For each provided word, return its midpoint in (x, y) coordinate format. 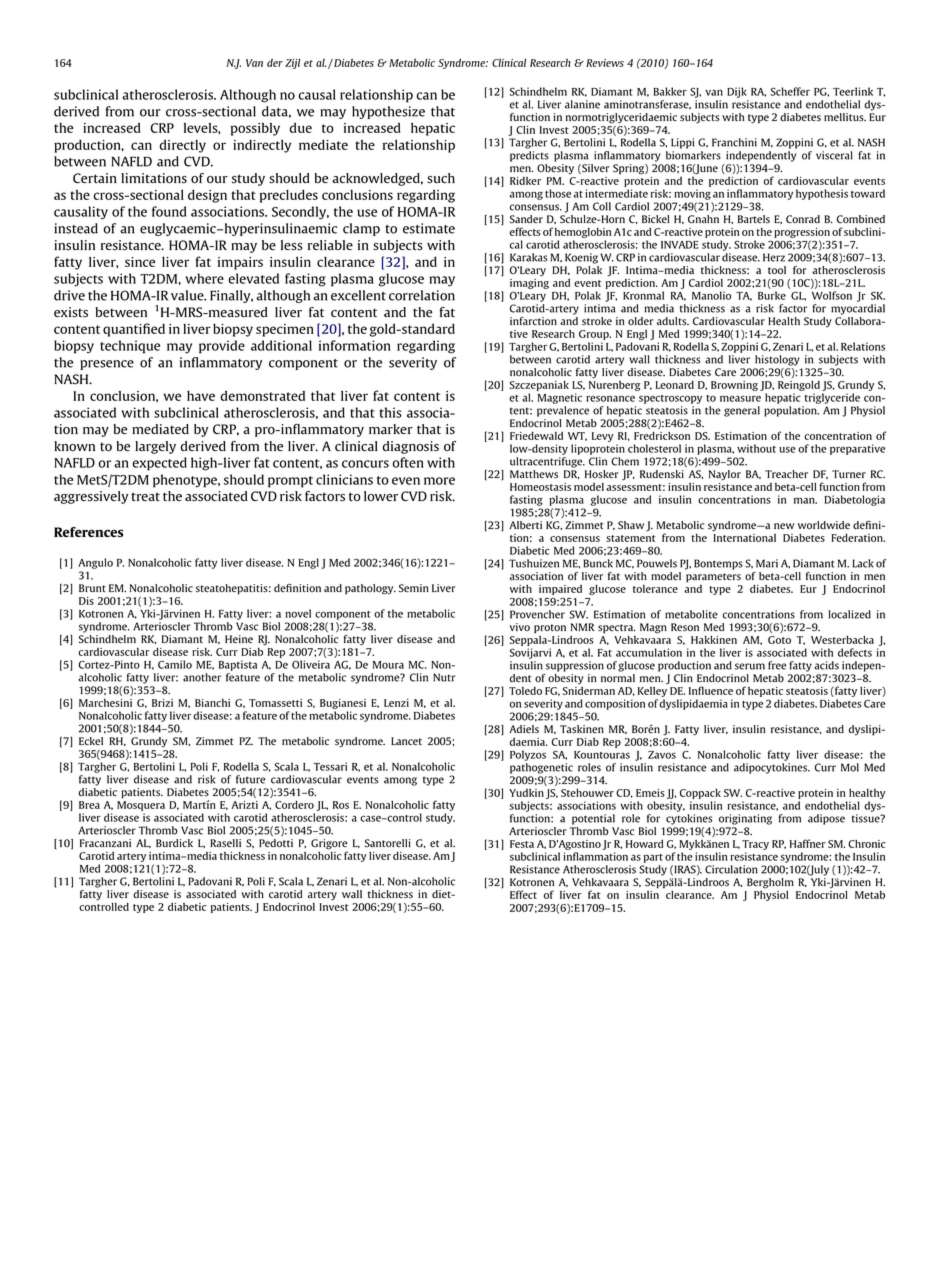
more (439, 481)
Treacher (786, 474)
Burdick (174, 843)
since (140, 262)
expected (159, 464)
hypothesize (388, 112)
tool (777, 270)
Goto (779, 640)
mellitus (845, 117)
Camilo (175, 664)
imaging (529, 282)
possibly (255, 129)
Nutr (444, 677)
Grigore (329, 845)
